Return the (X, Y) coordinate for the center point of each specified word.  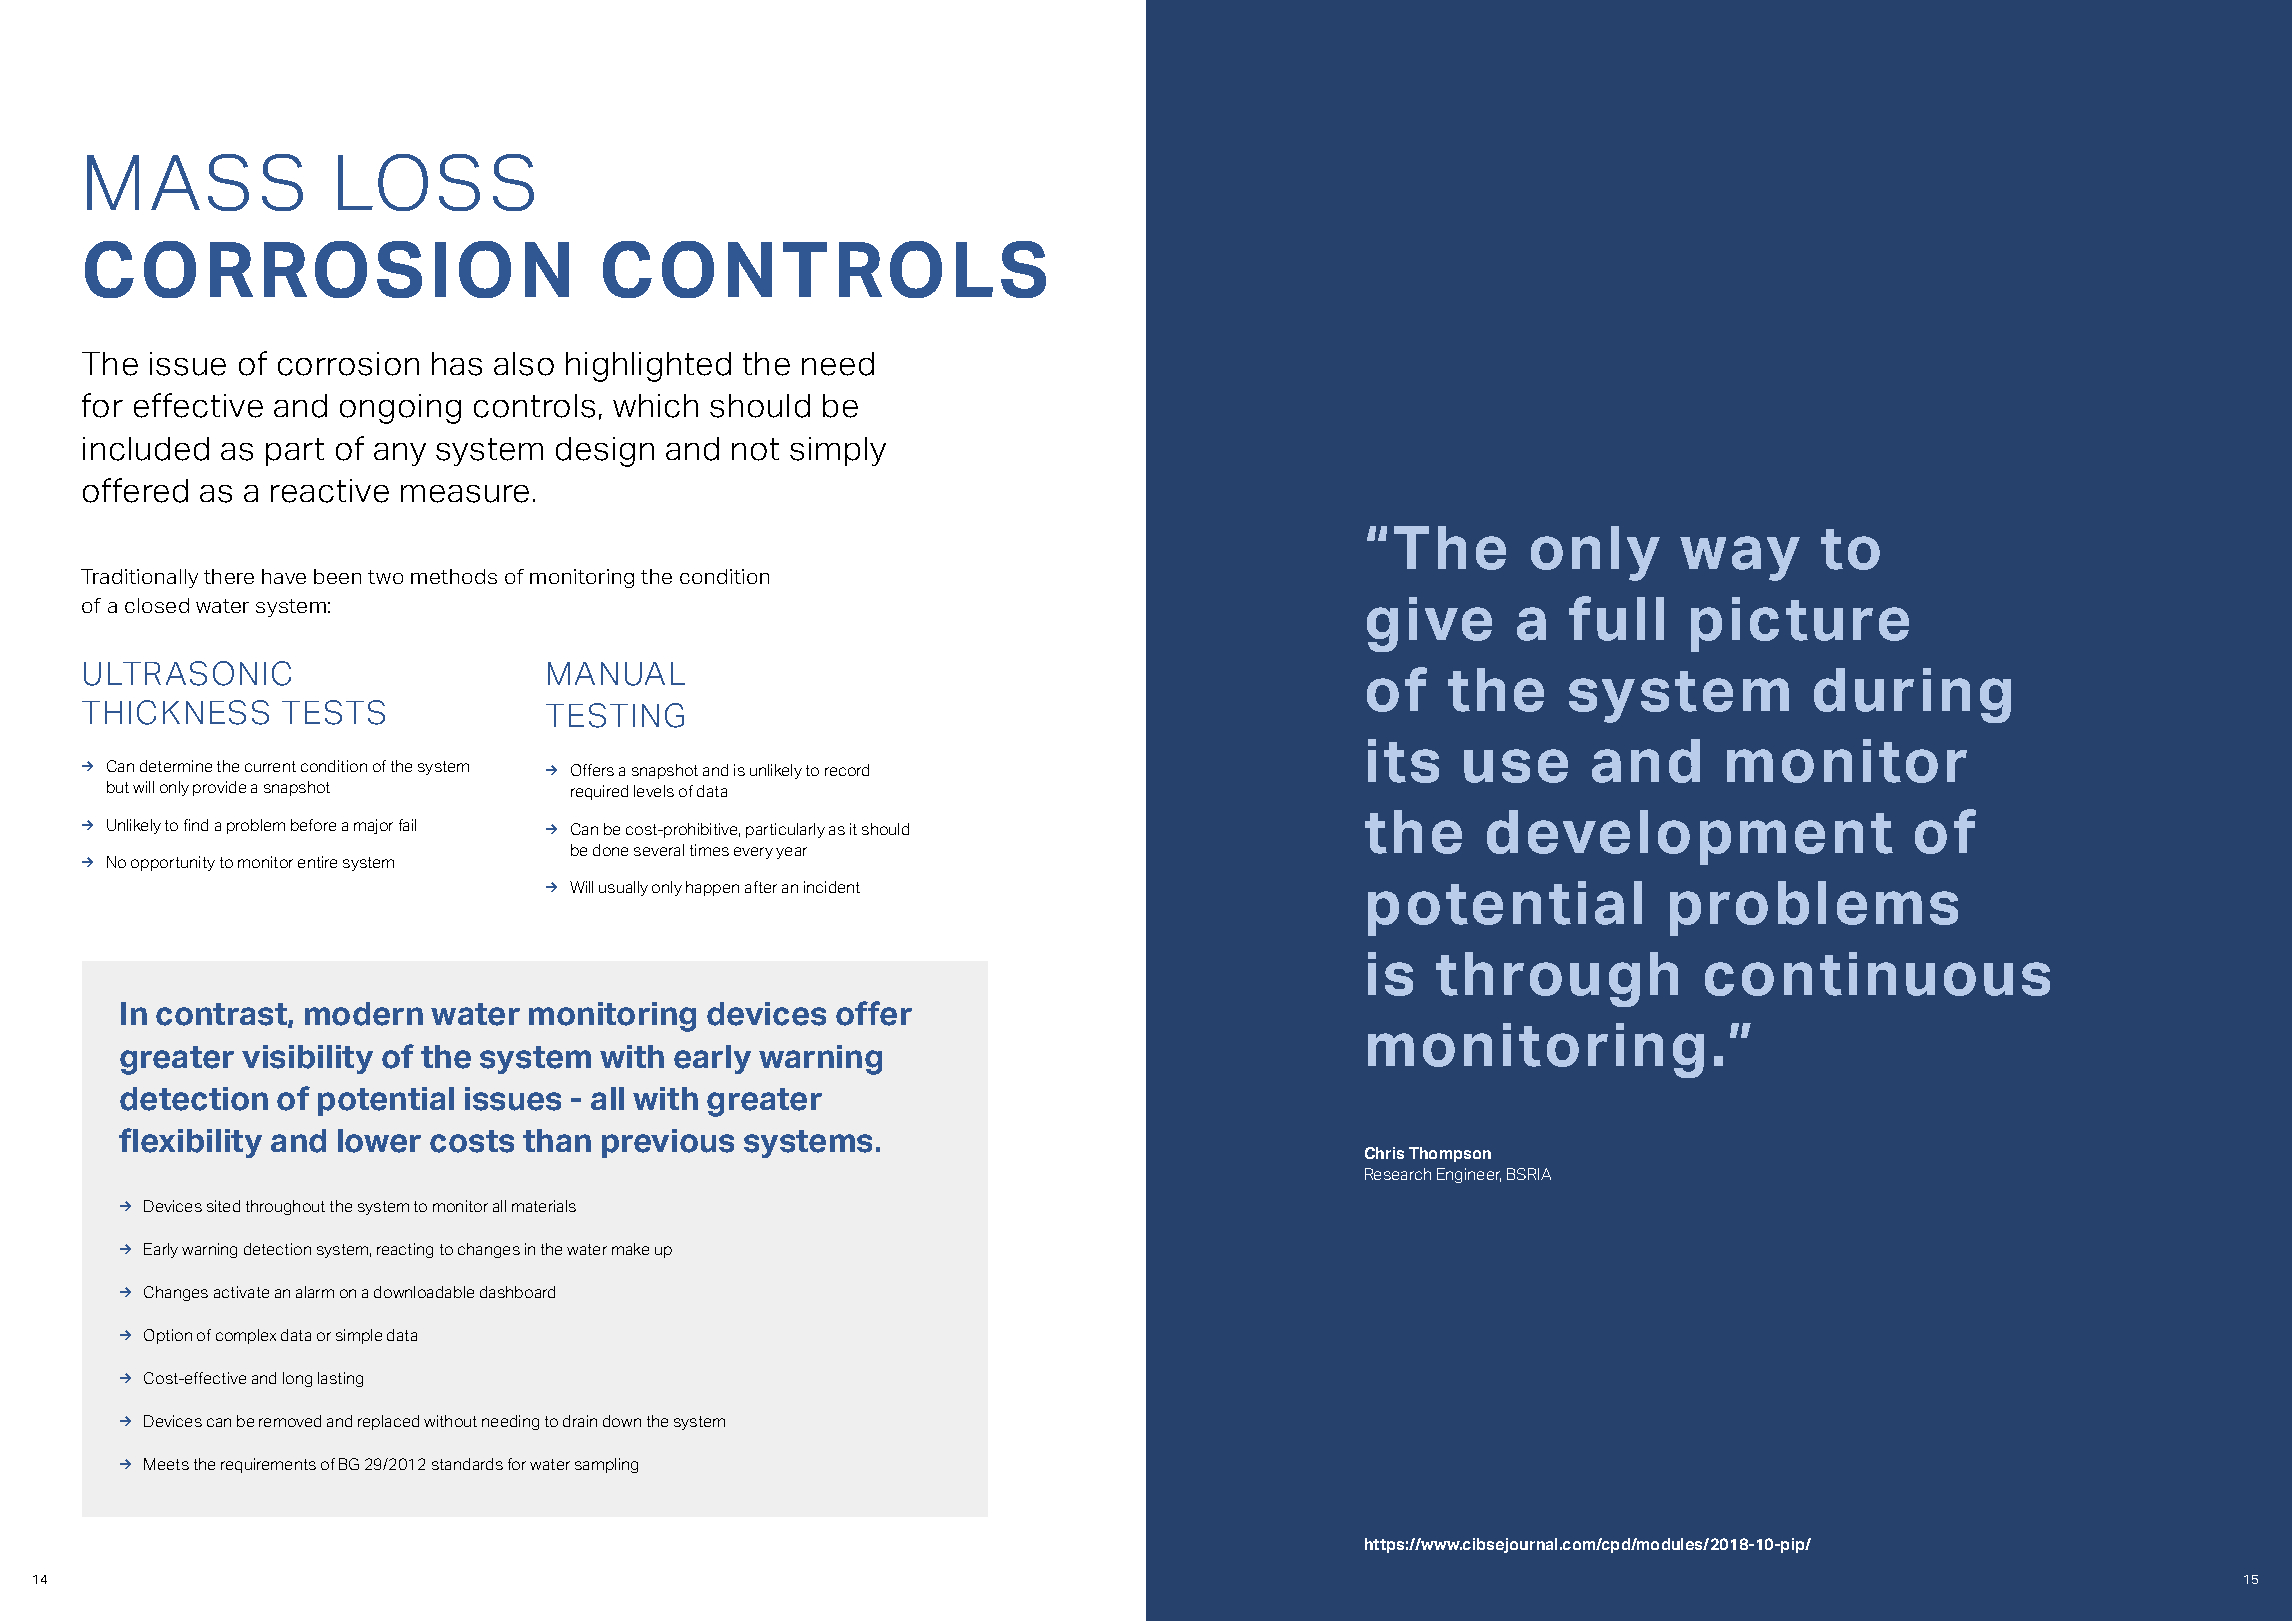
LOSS (436, 182)
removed (290, 1421)
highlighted (648, 367)
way (1740, 558)
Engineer (1469, 1175)
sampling (606, 1465)
